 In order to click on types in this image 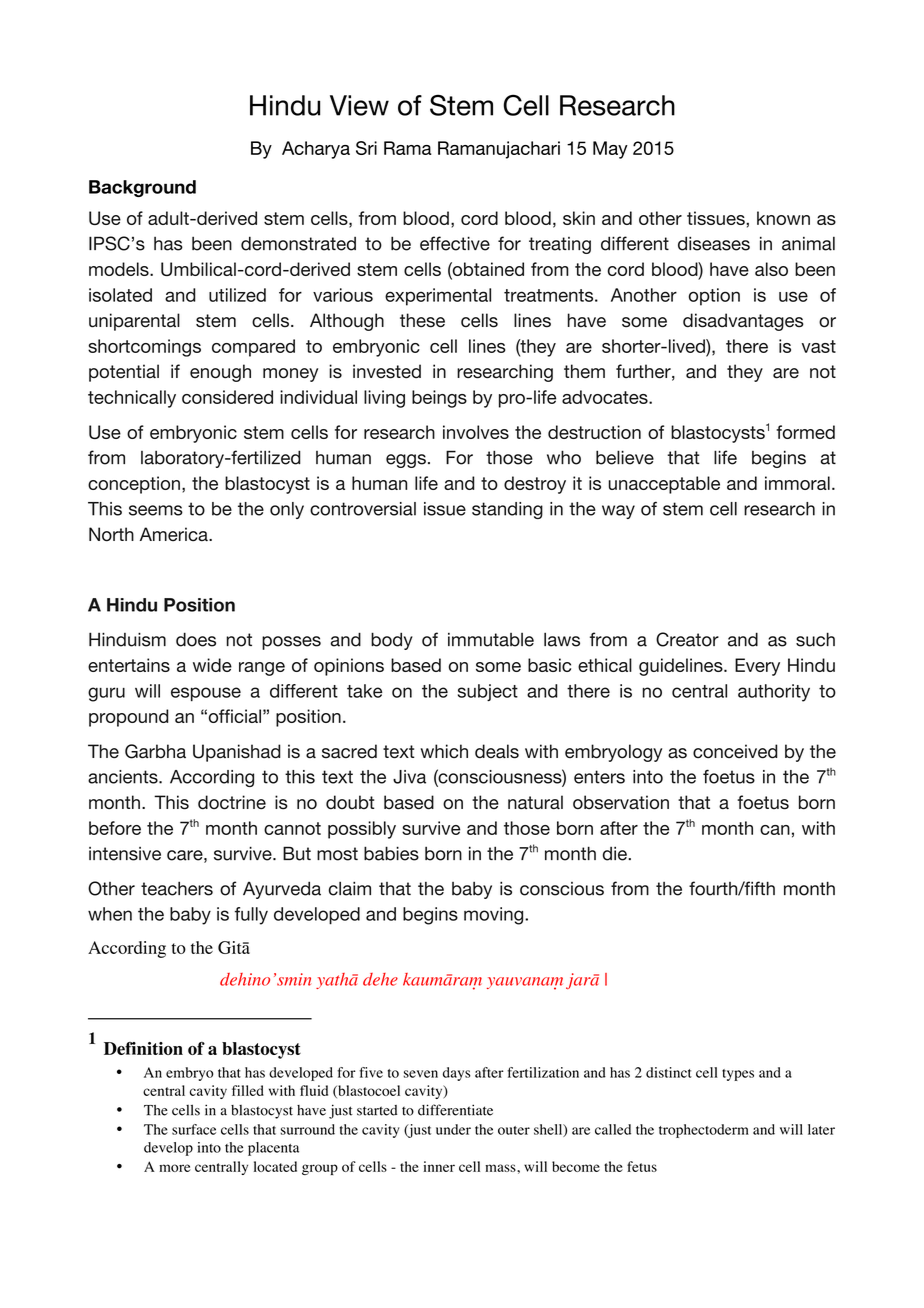, I will do `click(738, 1075)`.
